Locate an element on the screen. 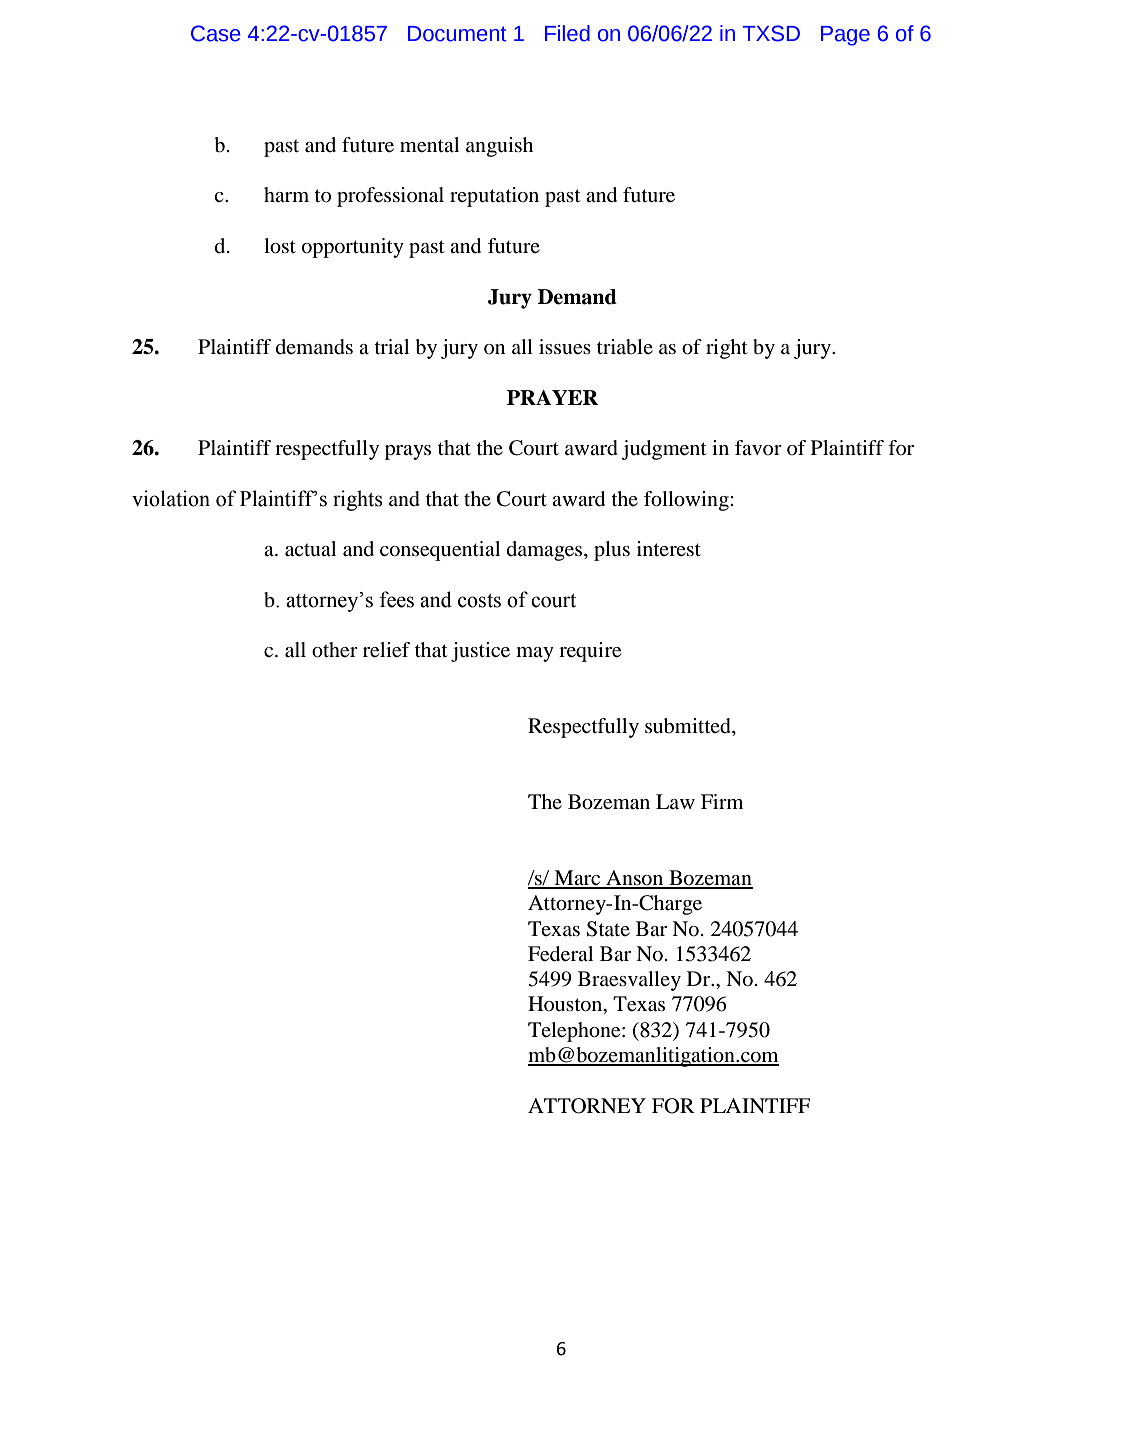 The height and width of the screenshot is (1451, 1122). Firm is located at coordinates (722, 801).
